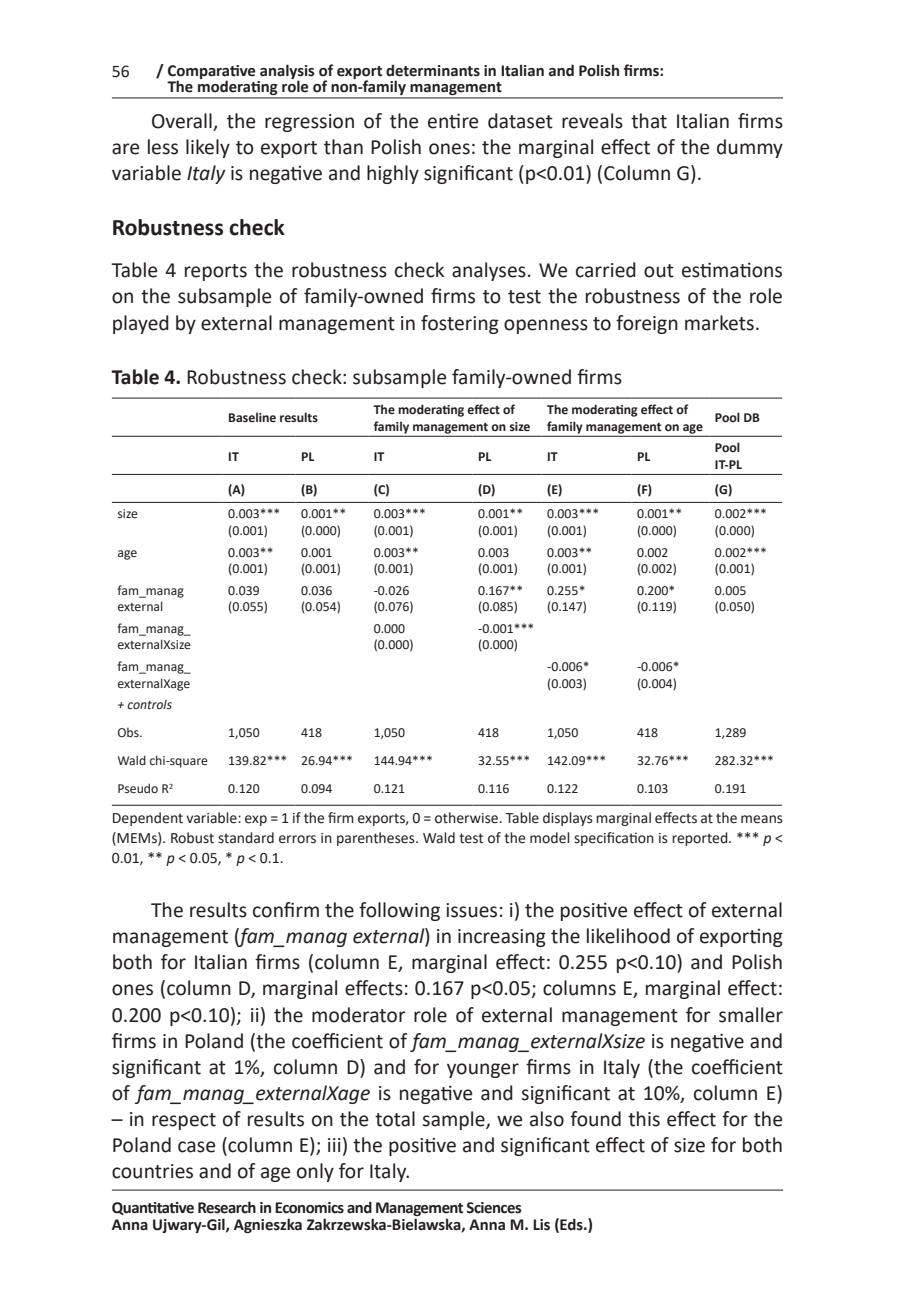  What do you see at coordinates (647, 324) in the screenshot?
I see `foreign` at bounding box center [647, 324].
